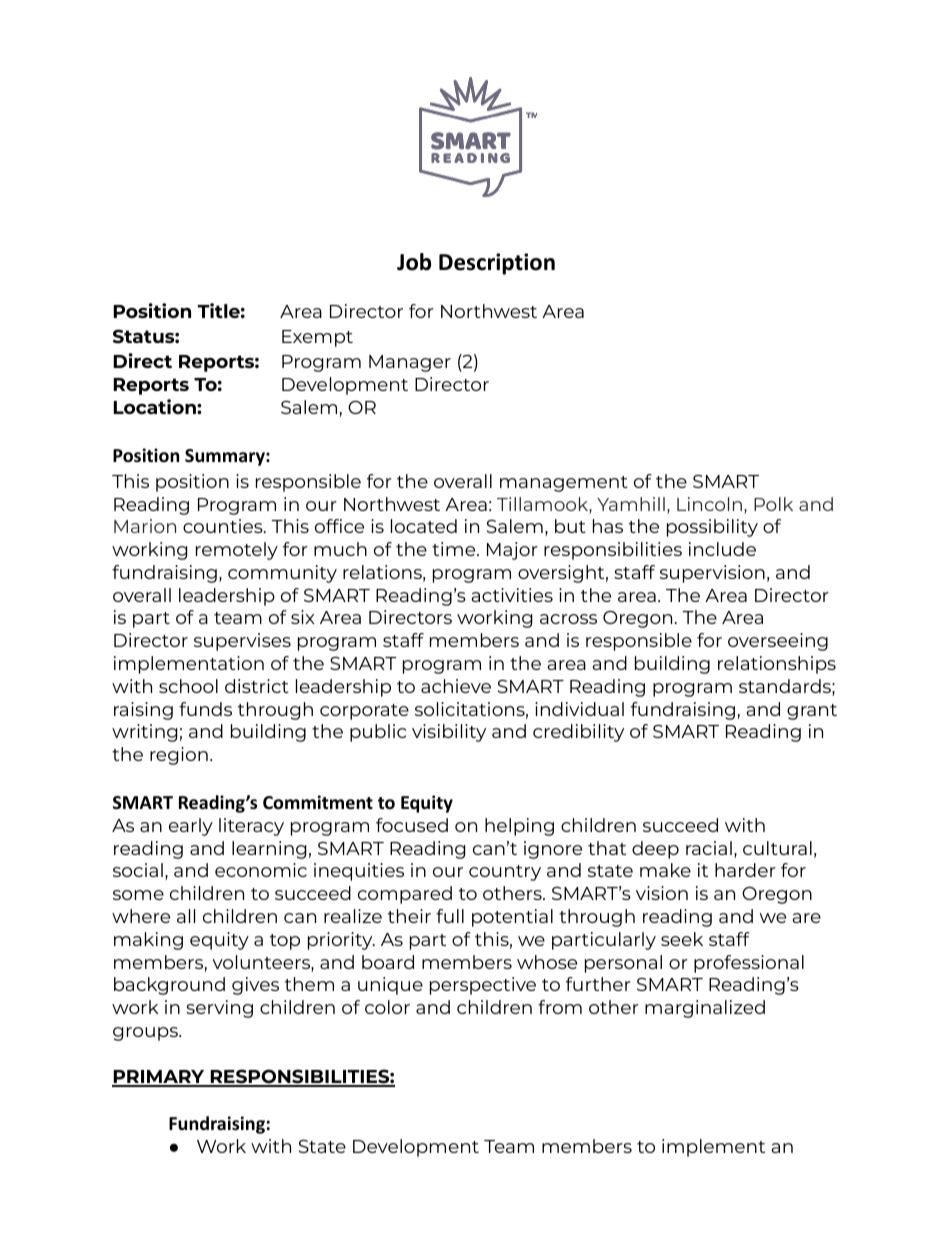  What do you see at coordinates (483, 986) in the screenshot?
I see `perspective` at bounding box center [483, 986].
